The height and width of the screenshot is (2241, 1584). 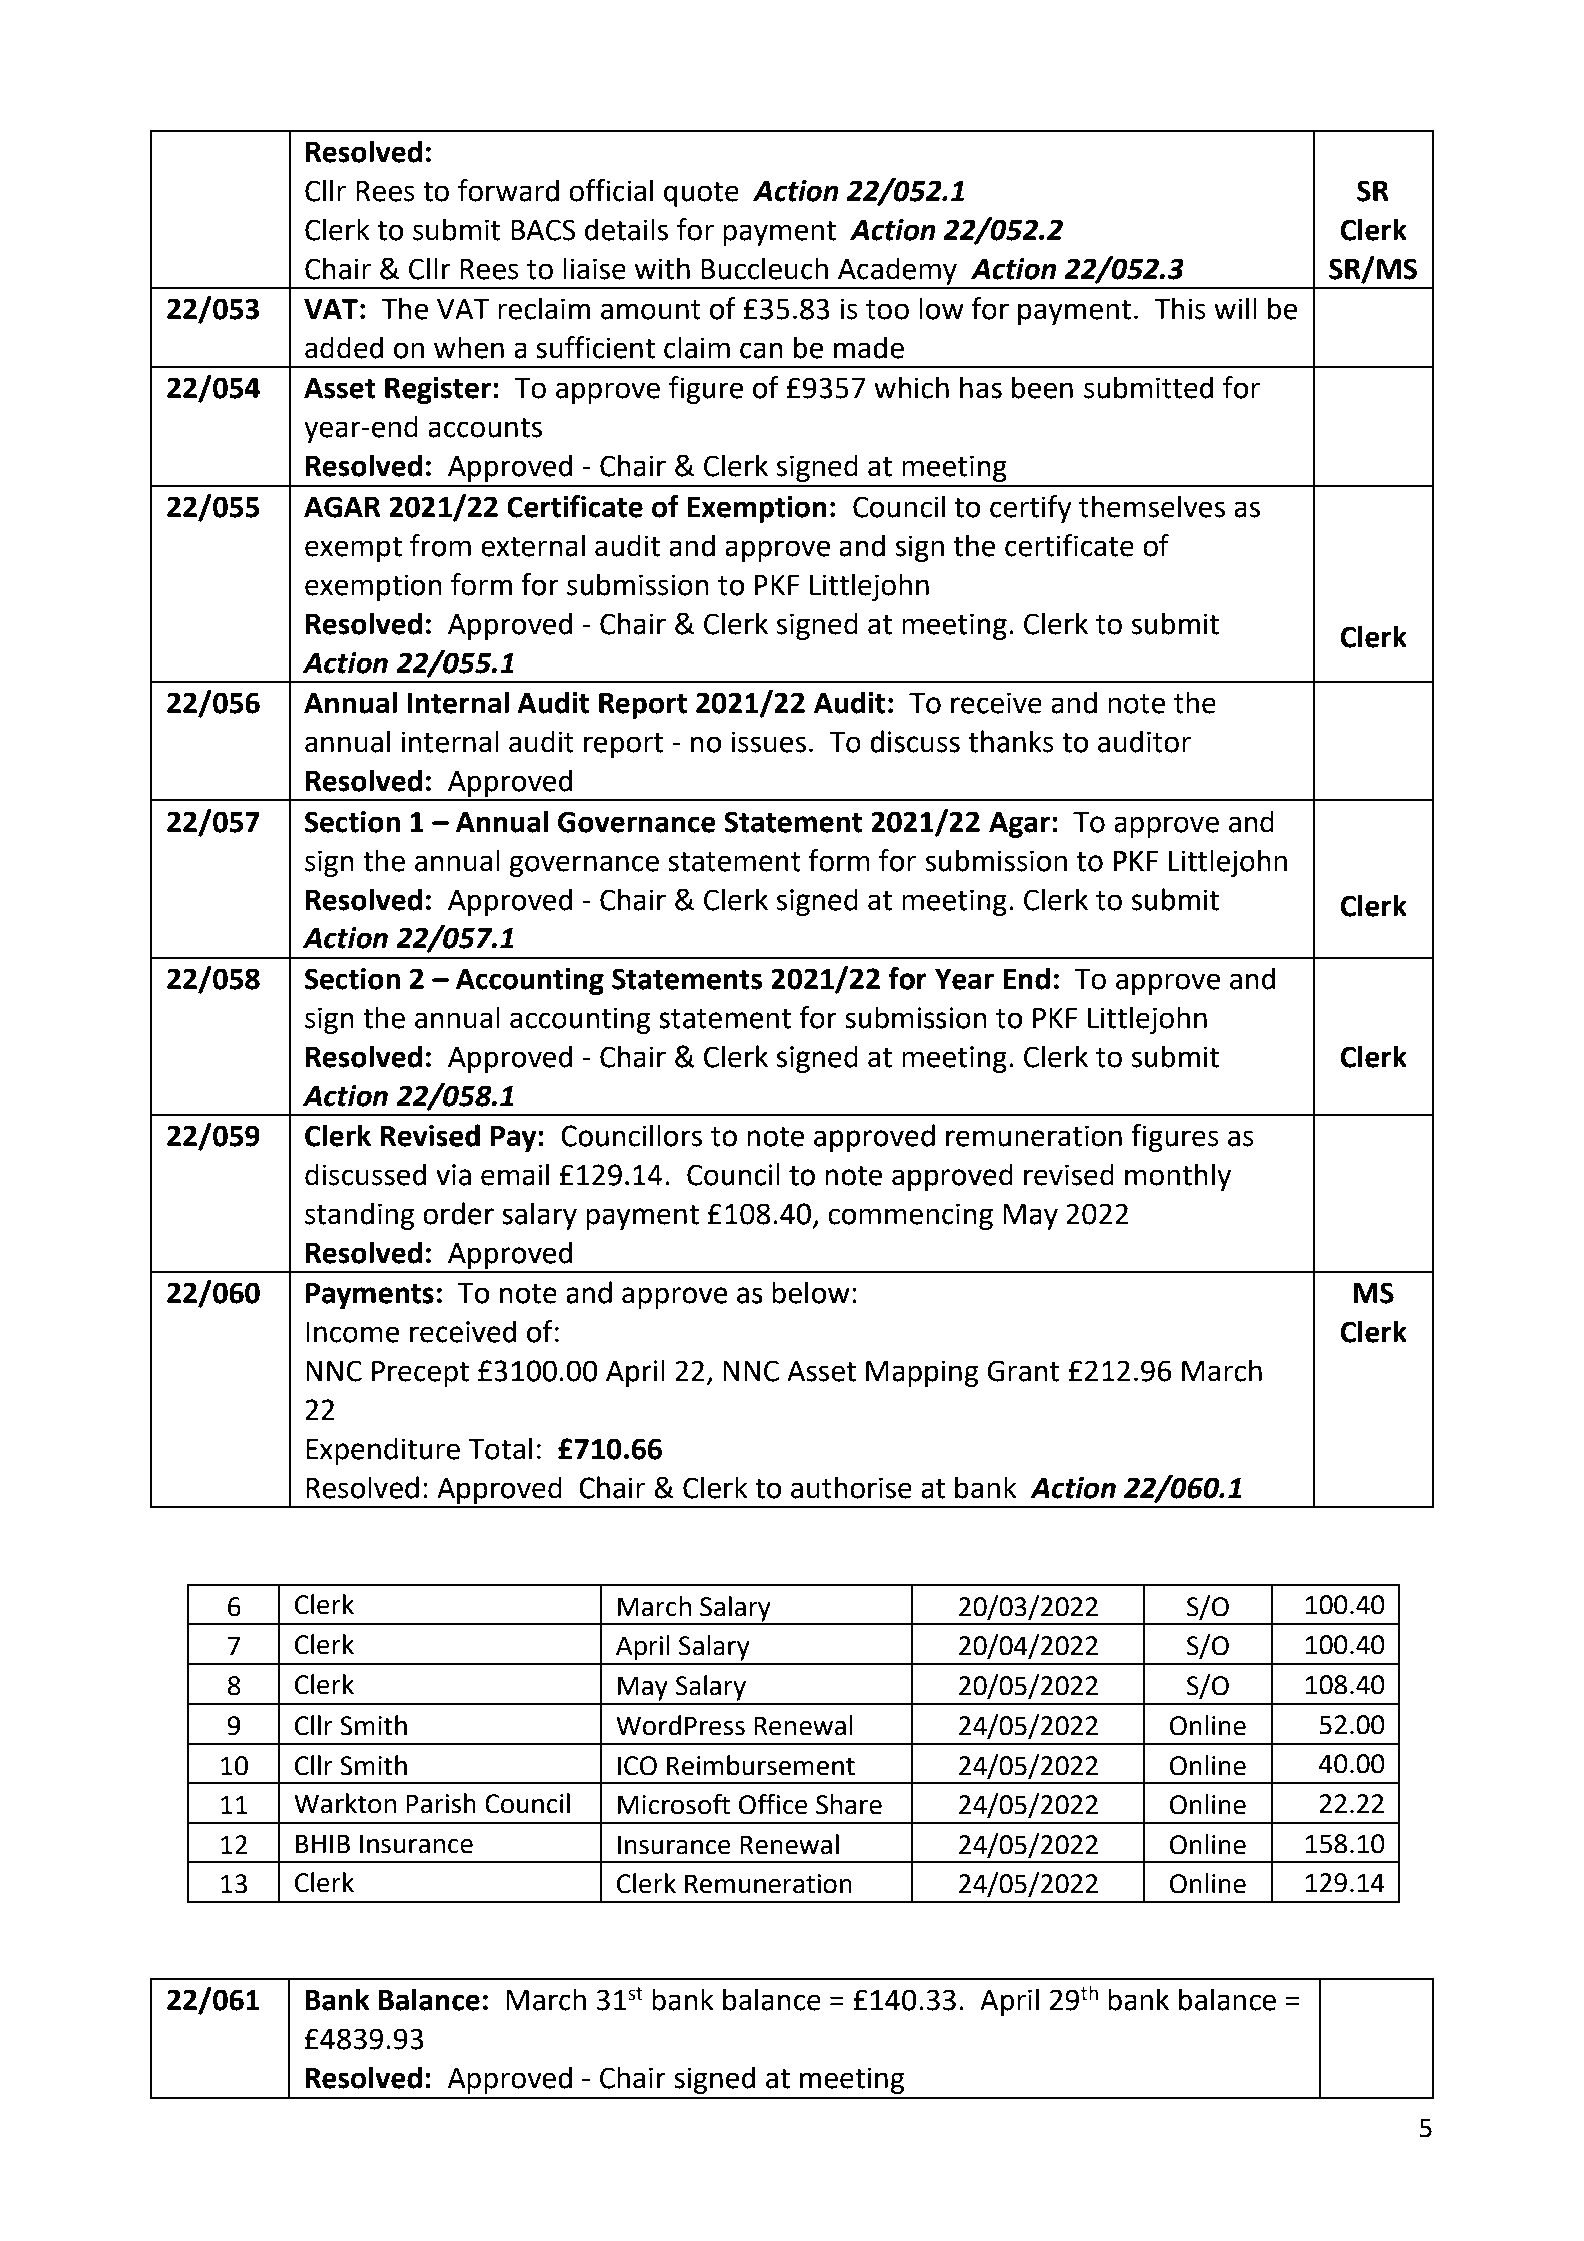 What do you see at coordinates (910, 1216) in the screenshot?
I see `commencing` at bounding box center [910, 1216].
